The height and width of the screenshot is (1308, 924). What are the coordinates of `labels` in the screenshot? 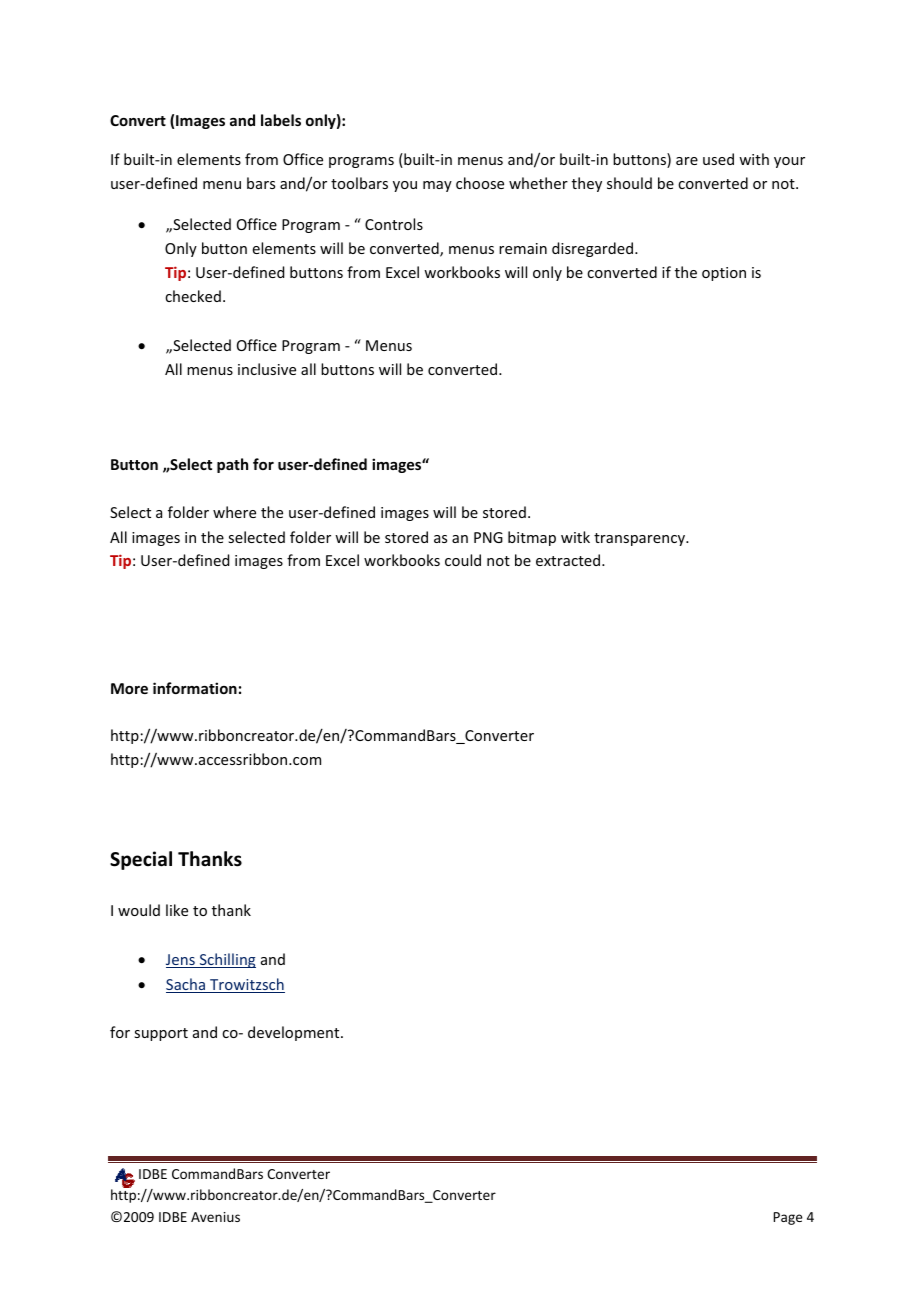 It's located at (281, 120).
